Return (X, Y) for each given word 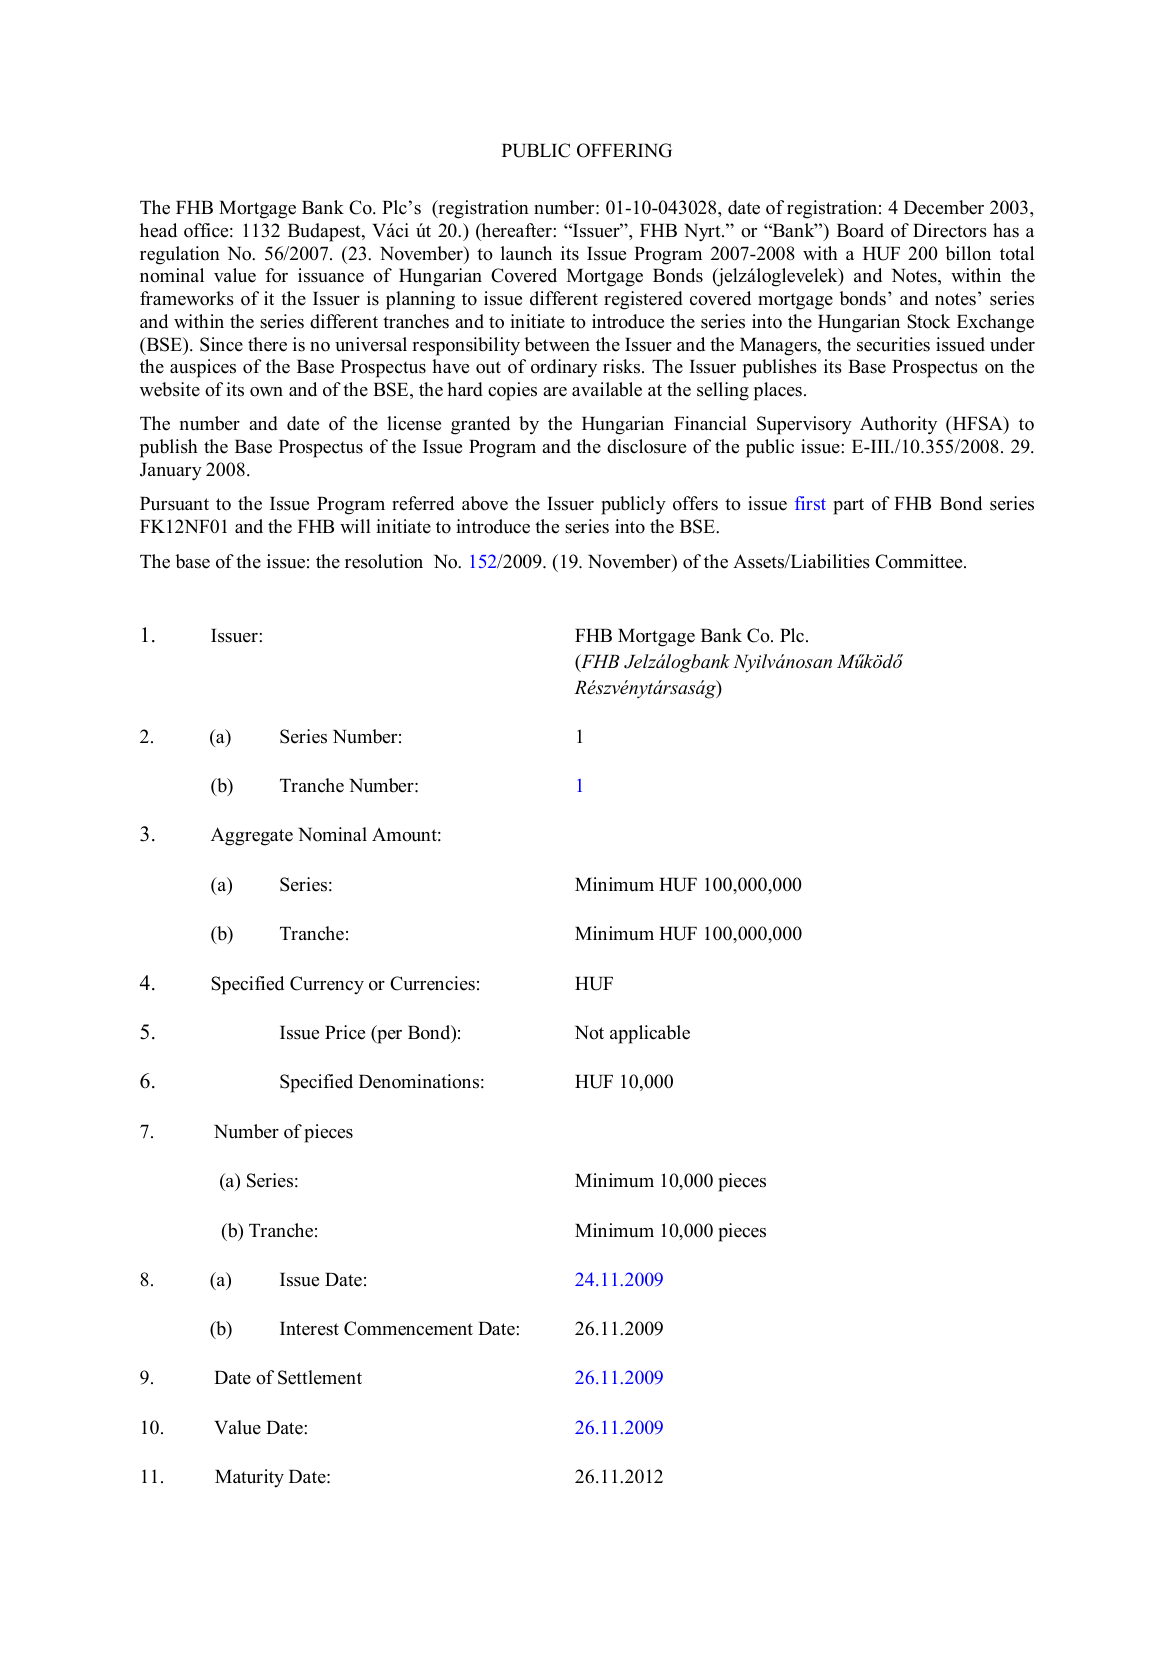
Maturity (249, 1478)
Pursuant (174, 504)
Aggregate (252, 836)
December (944, 207)
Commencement (408, 1328)
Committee (920, 561)
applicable (650, 1034)
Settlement (320, 1377)
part (848, 506)
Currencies (432, 983)
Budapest (325, 232)
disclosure (646, 446)
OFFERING (624, 150)
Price (345, 1032)
